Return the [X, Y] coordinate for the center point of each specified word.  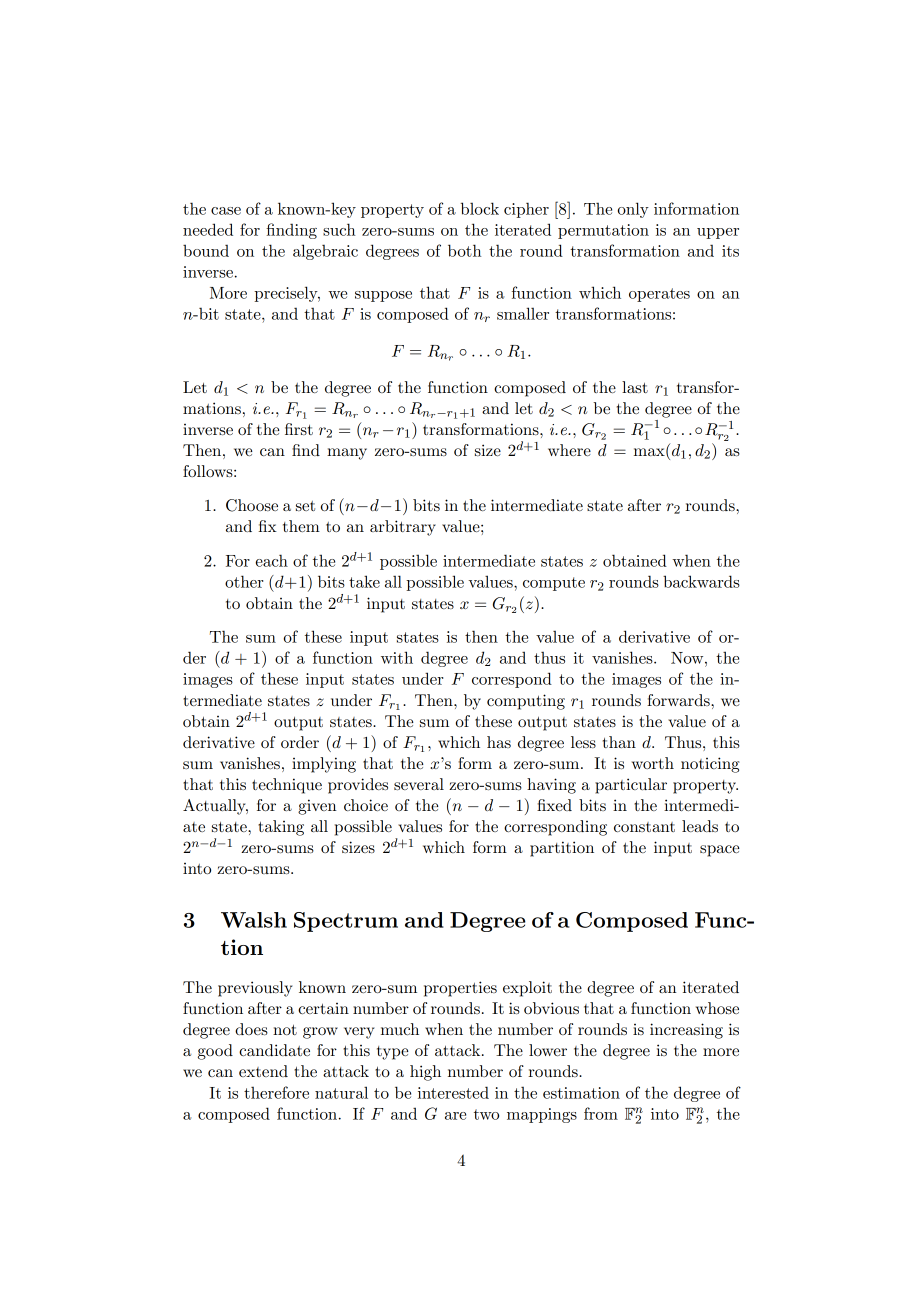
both [464, 250]
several [419, 784]
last [635, 387]
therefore [276, 1092]
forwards [679, 700]
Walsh [254, 920]
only [633, 210]
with [397, 657]
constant [644, 827]
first [299, 429]
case [226, 211]
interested [453, 1092]
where [569, 450]
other [244, 581]
